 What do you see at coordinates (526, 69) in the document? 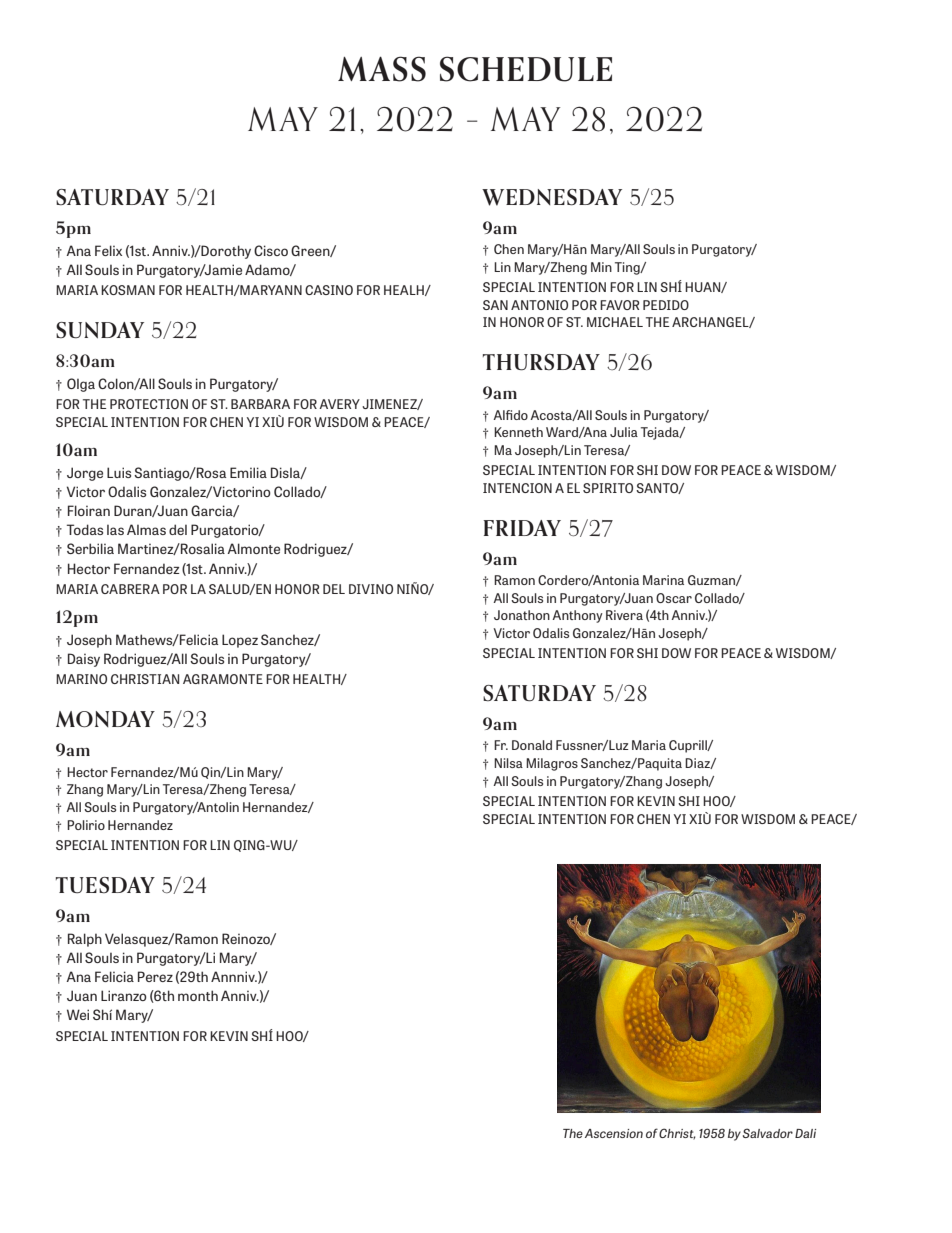
I see `SCHEDULE` at bounding box center [526, 69].
